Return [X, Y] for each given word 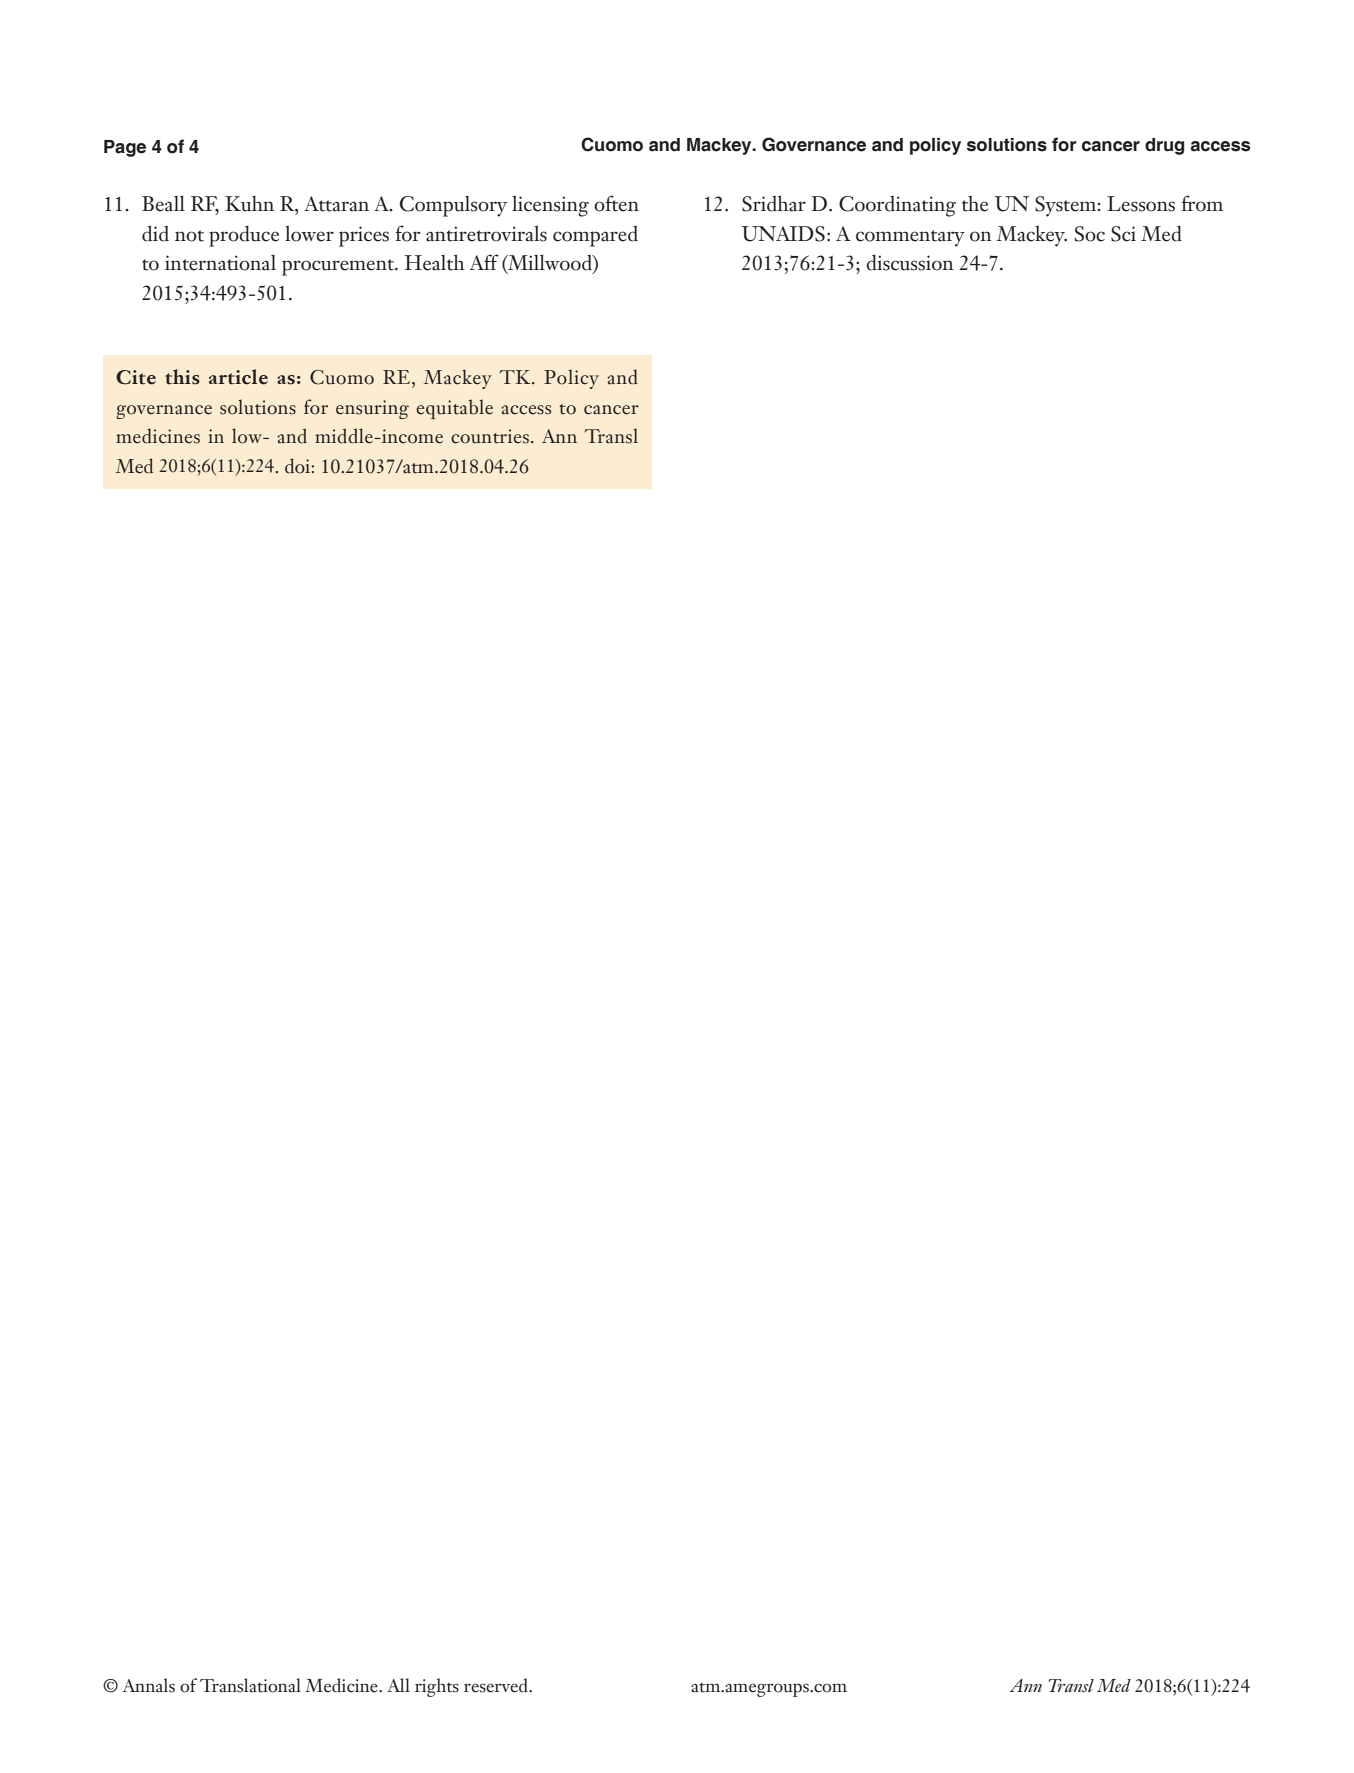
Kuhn [249, 204]
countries [490, 436]
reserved [497, 1685]
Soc [1090, 234]
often [616, 203]
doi [298, 466]
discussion [910, 263]
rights [437, 1687]
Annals [149, 1685]
